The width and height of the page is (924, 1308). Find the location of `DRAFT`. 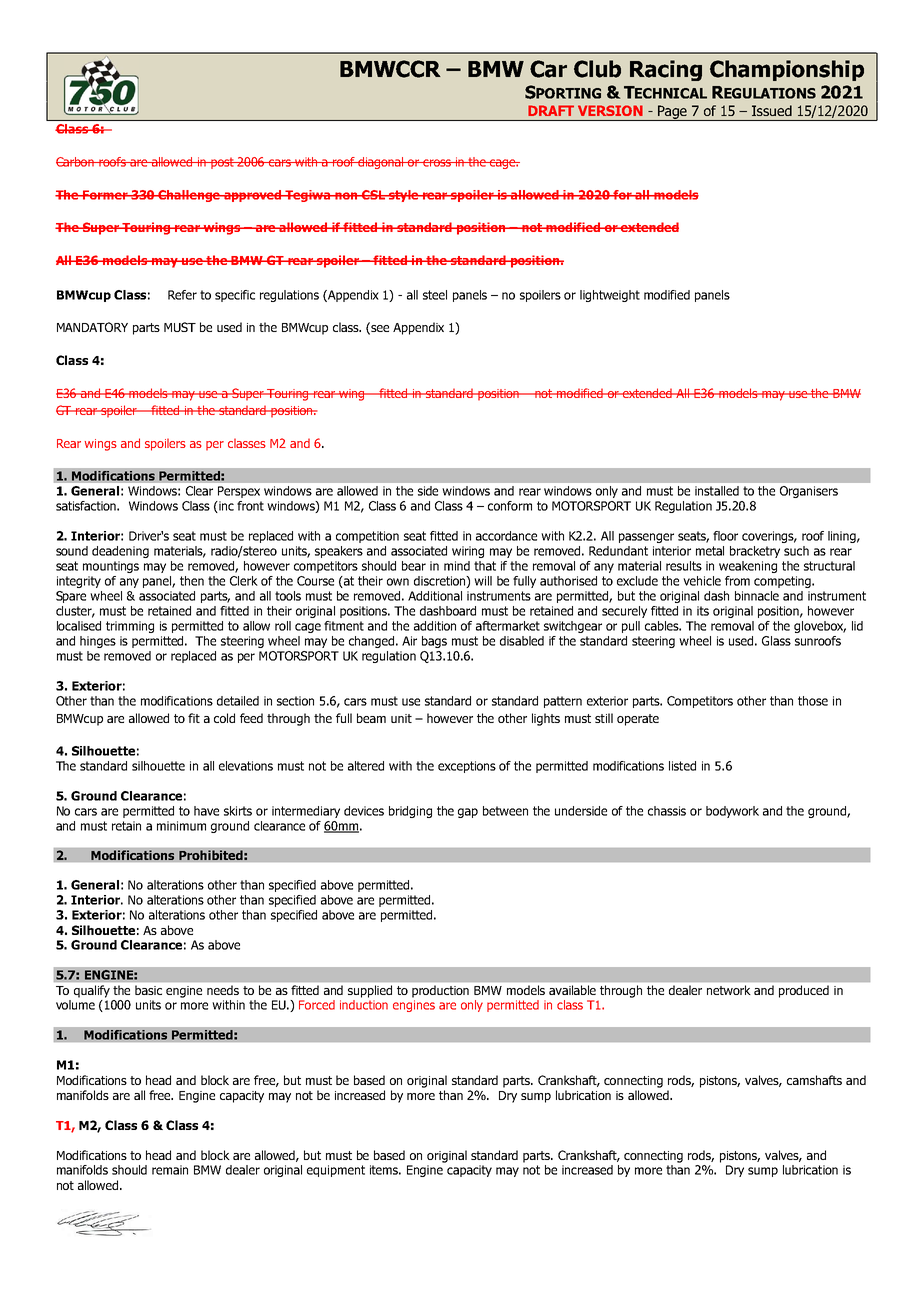

DRAFT is located at coordinates (551, 110).
